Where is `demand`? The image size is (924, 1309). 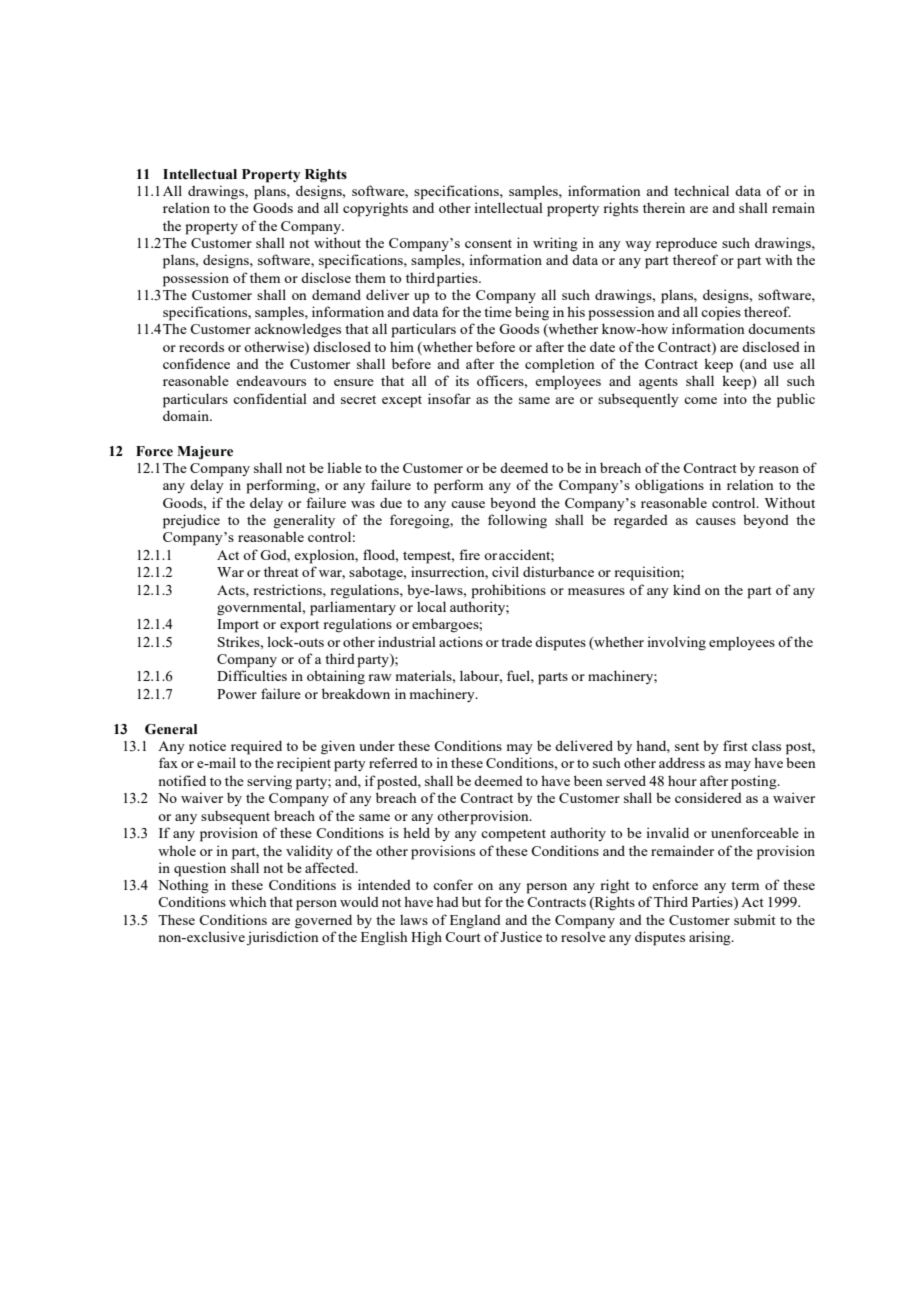
demand is located at coordinates (336, 294).
